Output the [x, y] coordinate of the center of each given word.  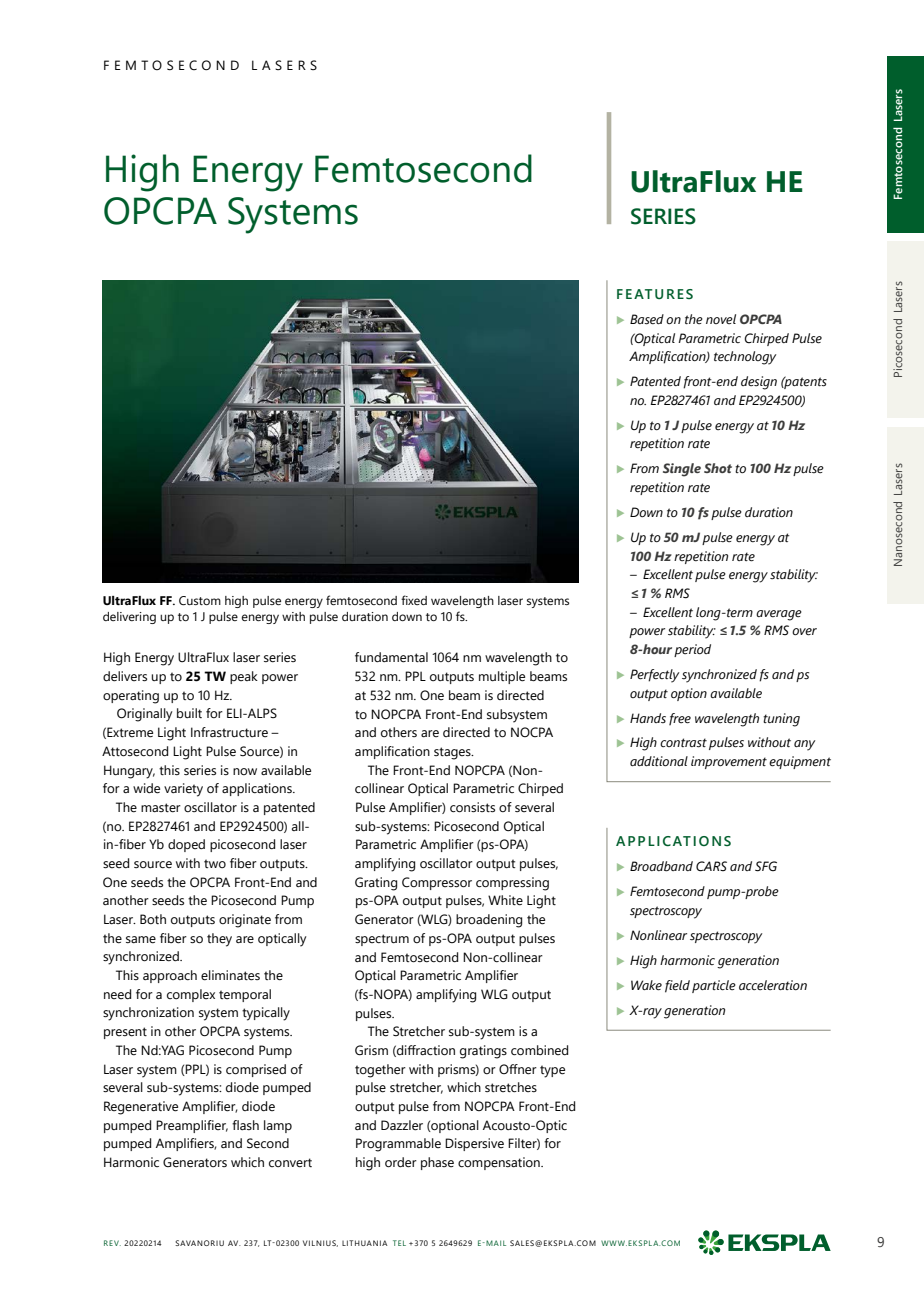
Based [647, 319]
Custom [200, 600]
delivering [129, 618]
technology [745, 358]
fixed [414, 600]
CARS [711, 866]
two [215, 863]
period [692, 650]
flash [245, 1125]
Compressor [437, 883]
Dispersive [474, 1144]
